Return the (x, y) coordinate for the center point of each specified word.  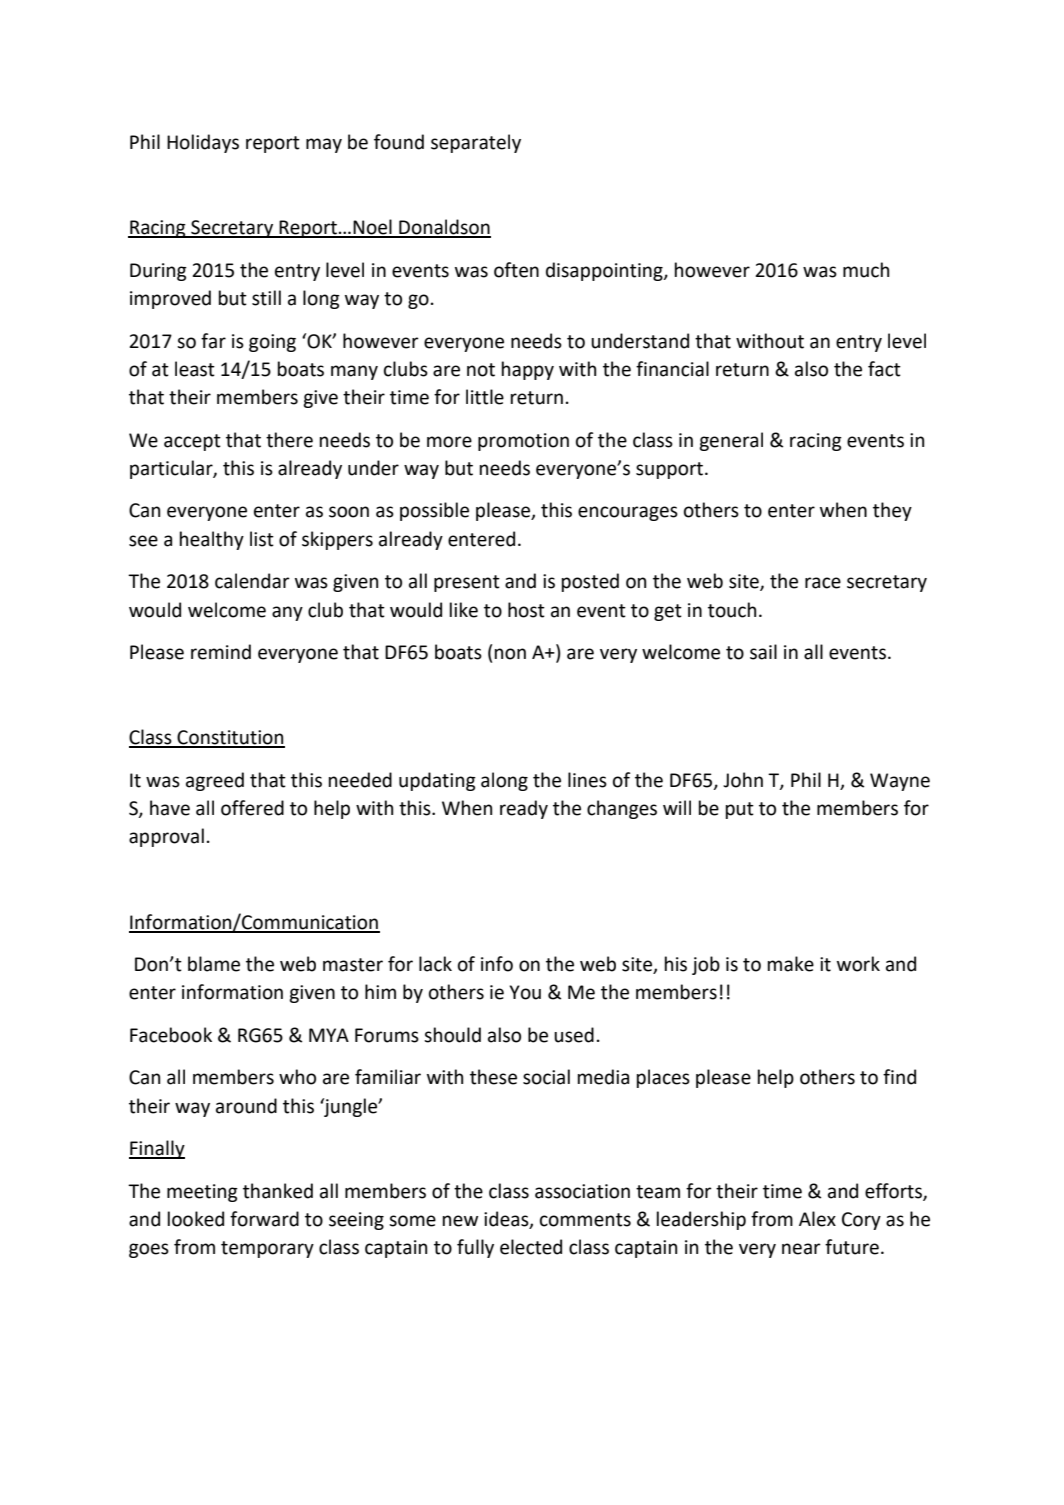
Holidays (203, 143)
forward (264, 1219)
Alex (817, 1219)
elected (531, 1247)
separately (476, 143)
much (866, 270)
